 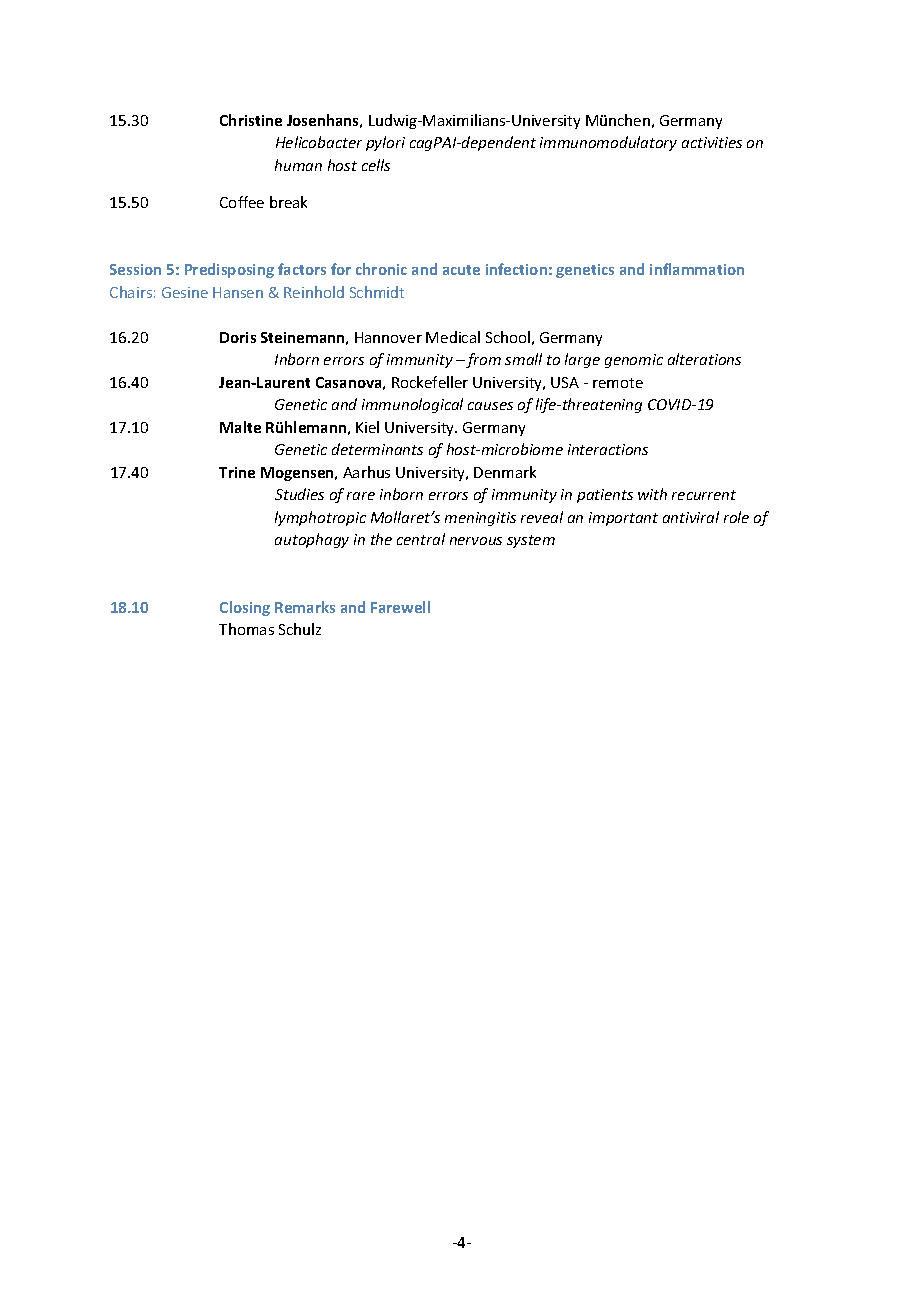 What do you see at coordinates (245, 608) in the image?
I see `Closing` at bounding box center [245, 608].
